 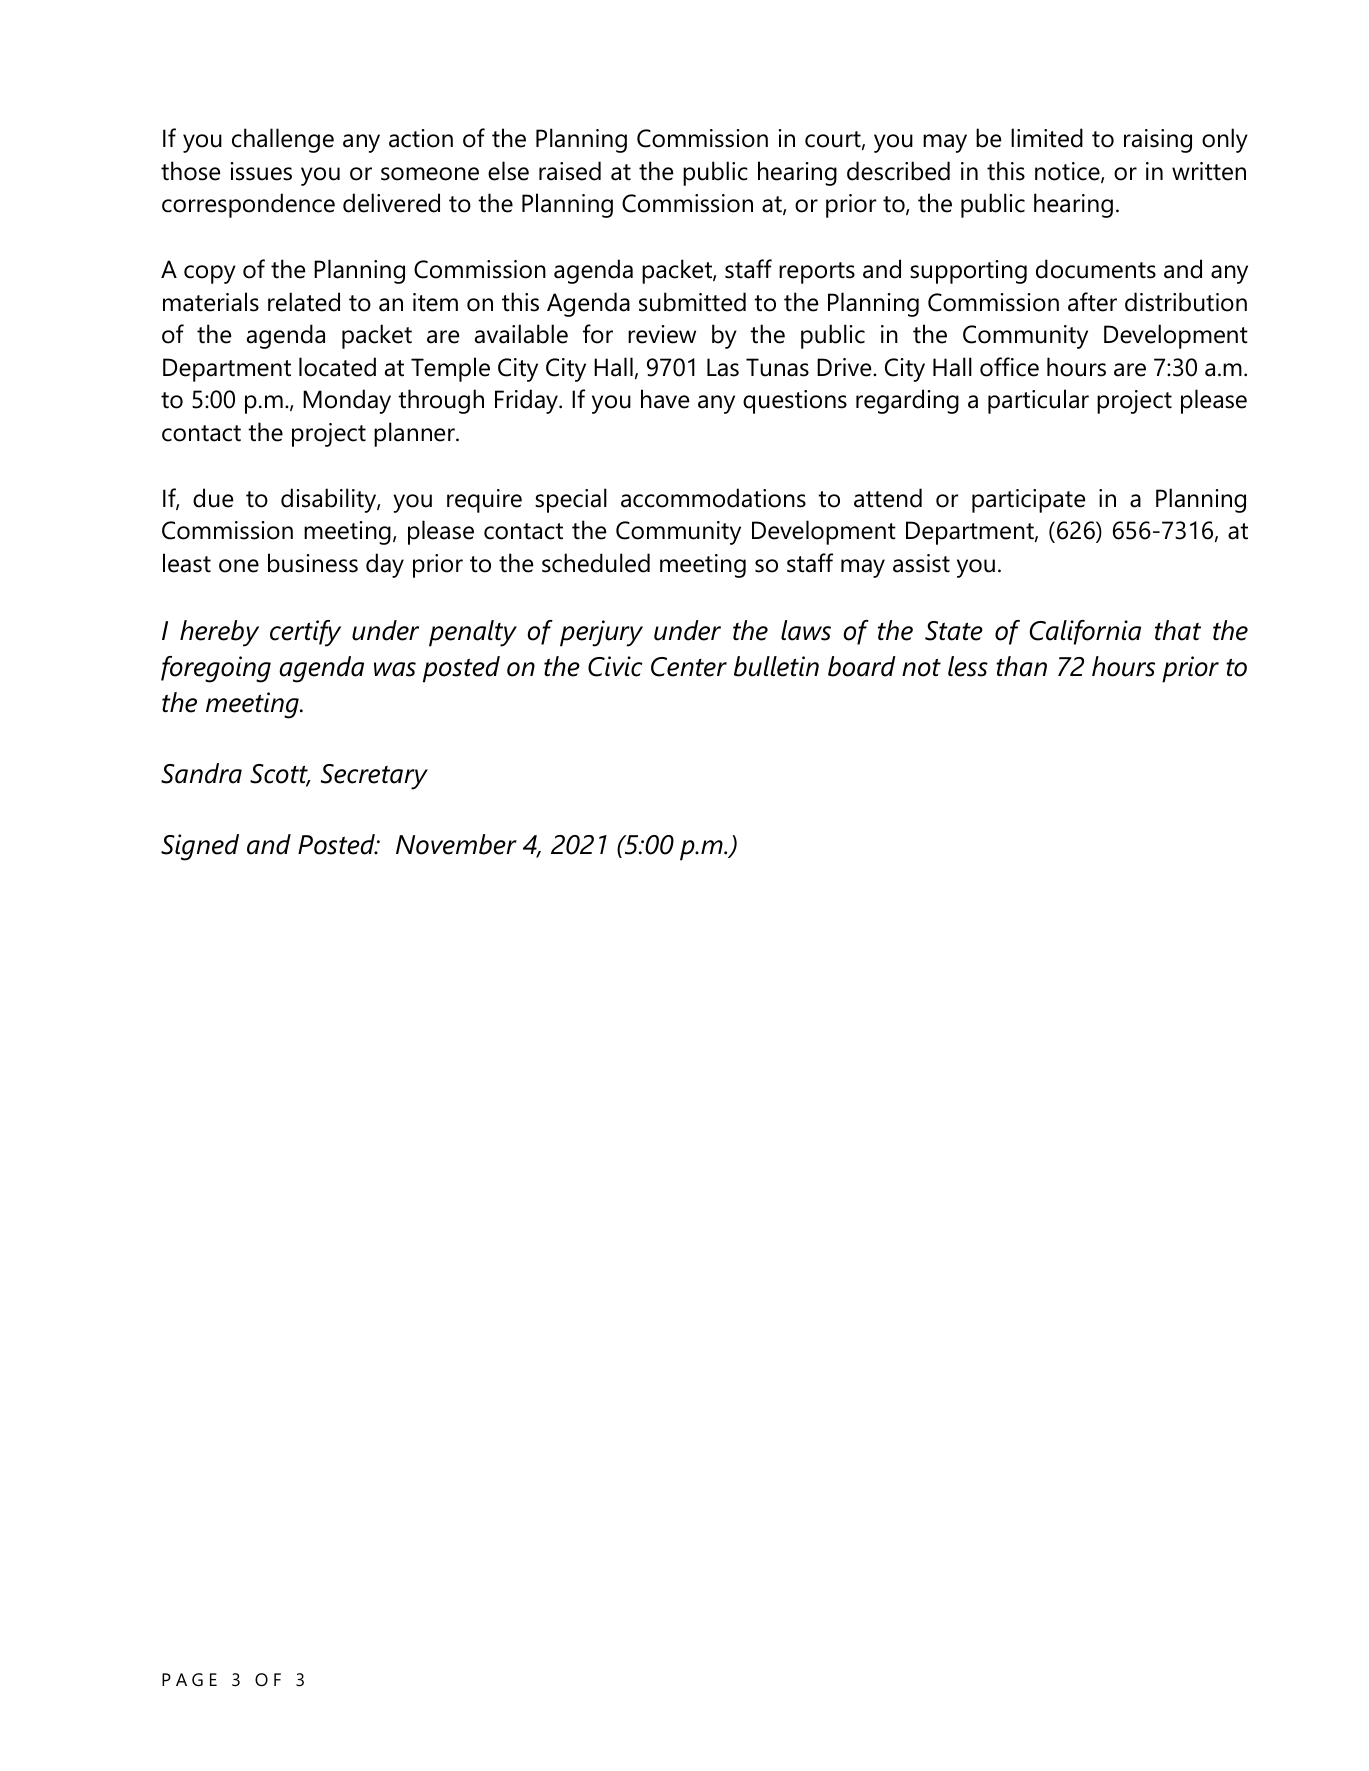 I want to click on issues, so click(x=261, y=171).
